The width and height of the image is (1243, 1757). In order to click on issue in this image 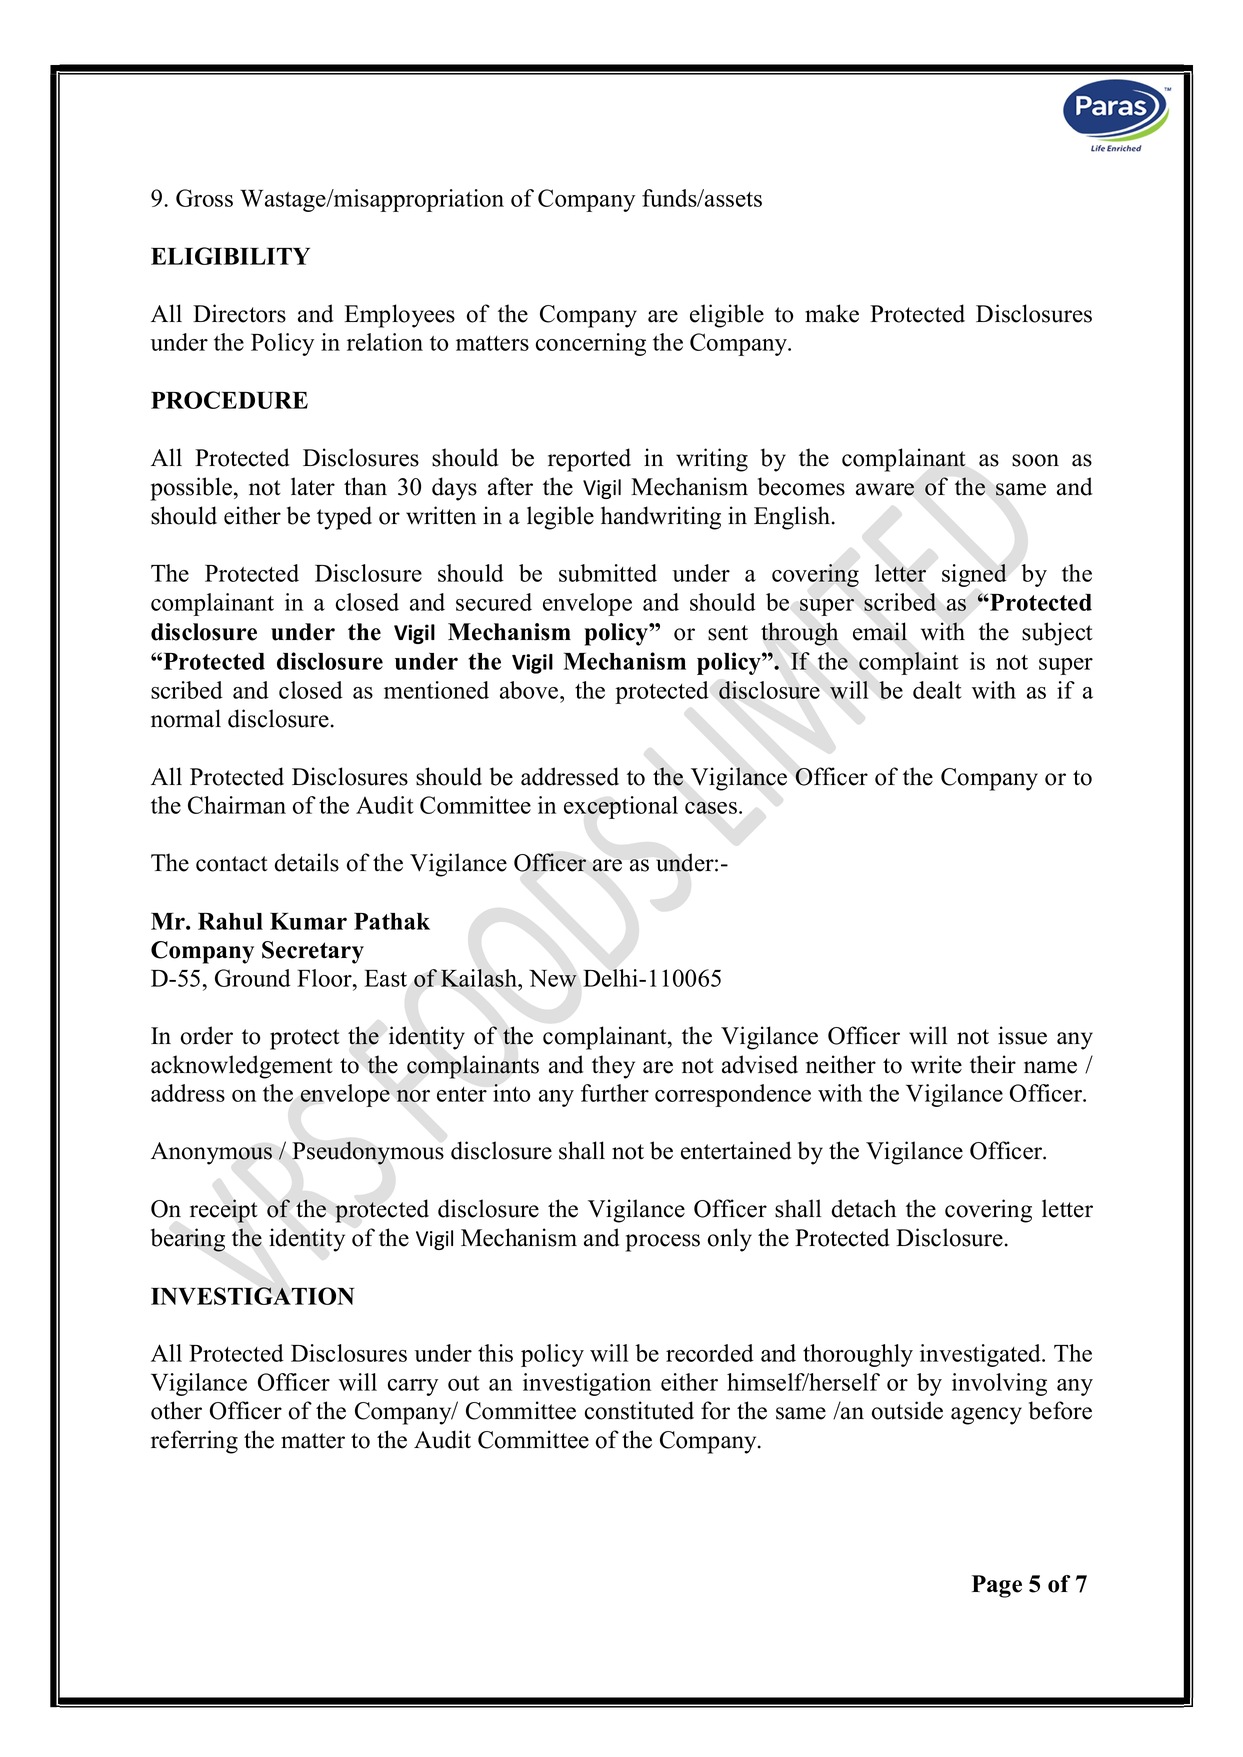, I will do `click(1022, 1035)`.
